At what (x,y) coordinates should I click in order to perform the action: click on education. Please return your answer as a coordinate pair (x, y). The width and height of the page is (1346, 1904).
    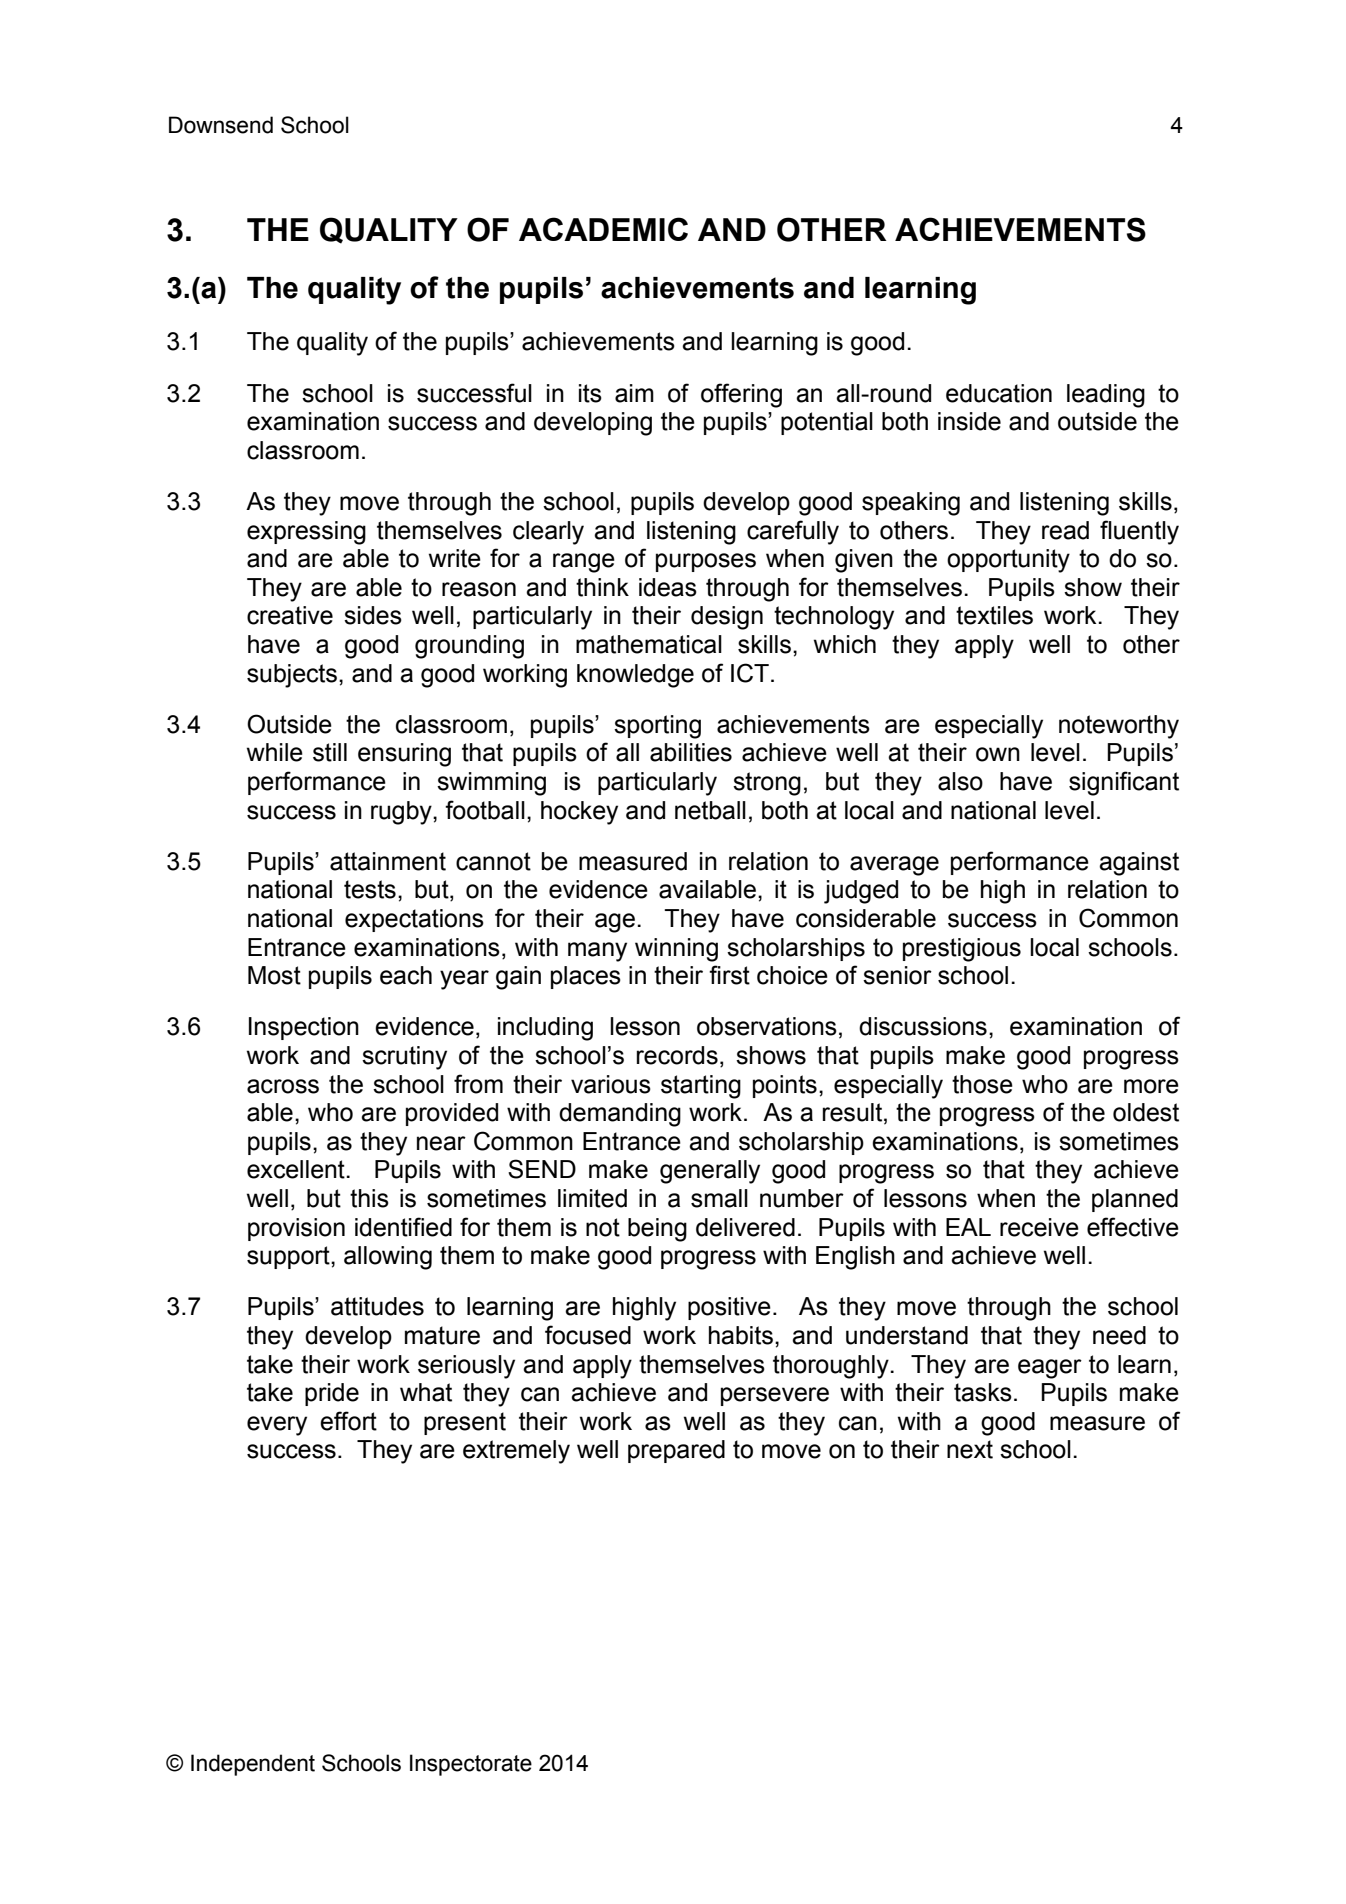
    Looking at the image, I should click on (999, 393).
